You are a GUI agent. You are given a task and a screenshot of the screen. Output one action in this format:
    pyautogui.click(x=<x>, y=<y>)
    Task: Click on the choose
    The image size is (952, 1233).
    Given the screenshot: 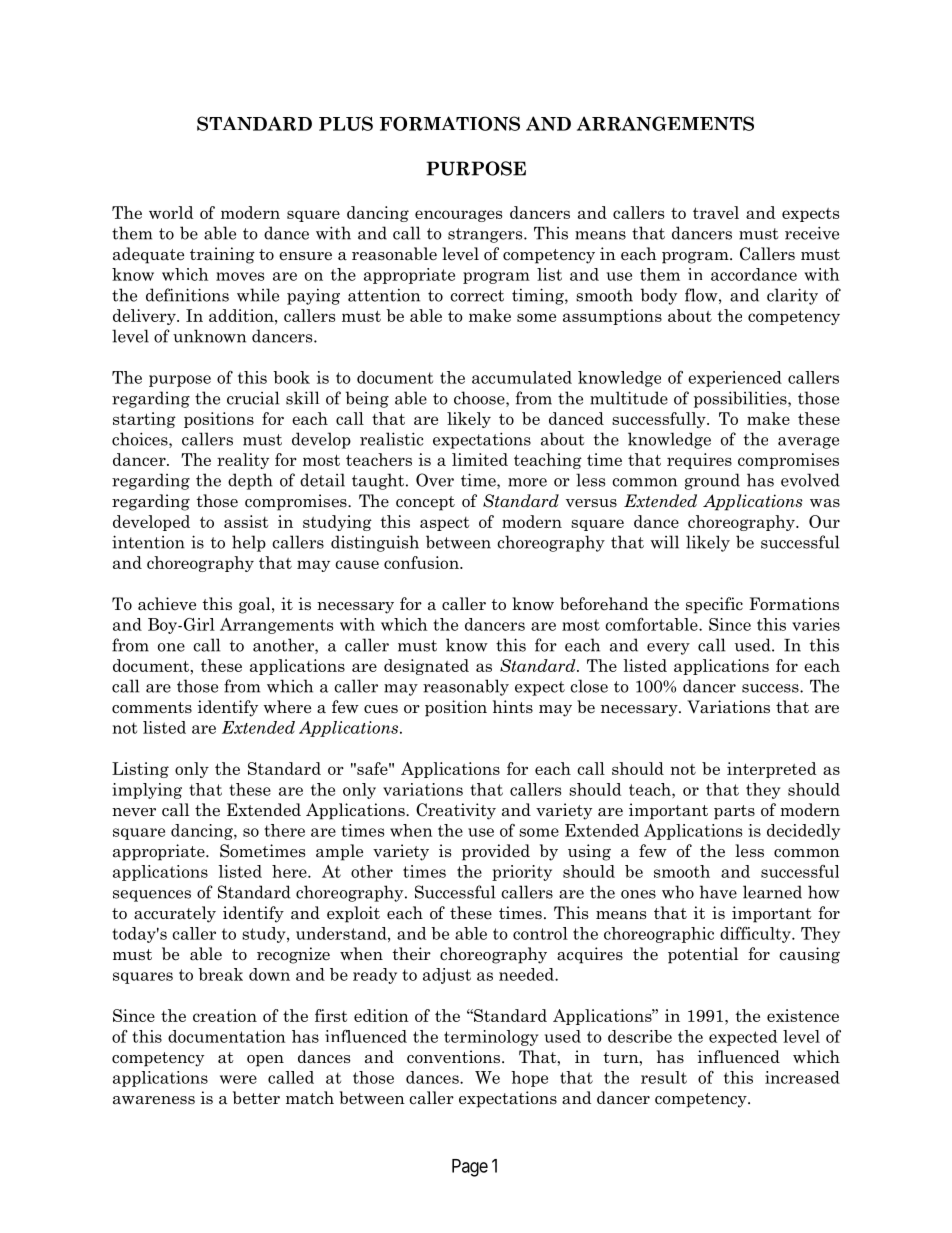 What is the action you would take?
    pyautogui.click(x=480, y=399)
